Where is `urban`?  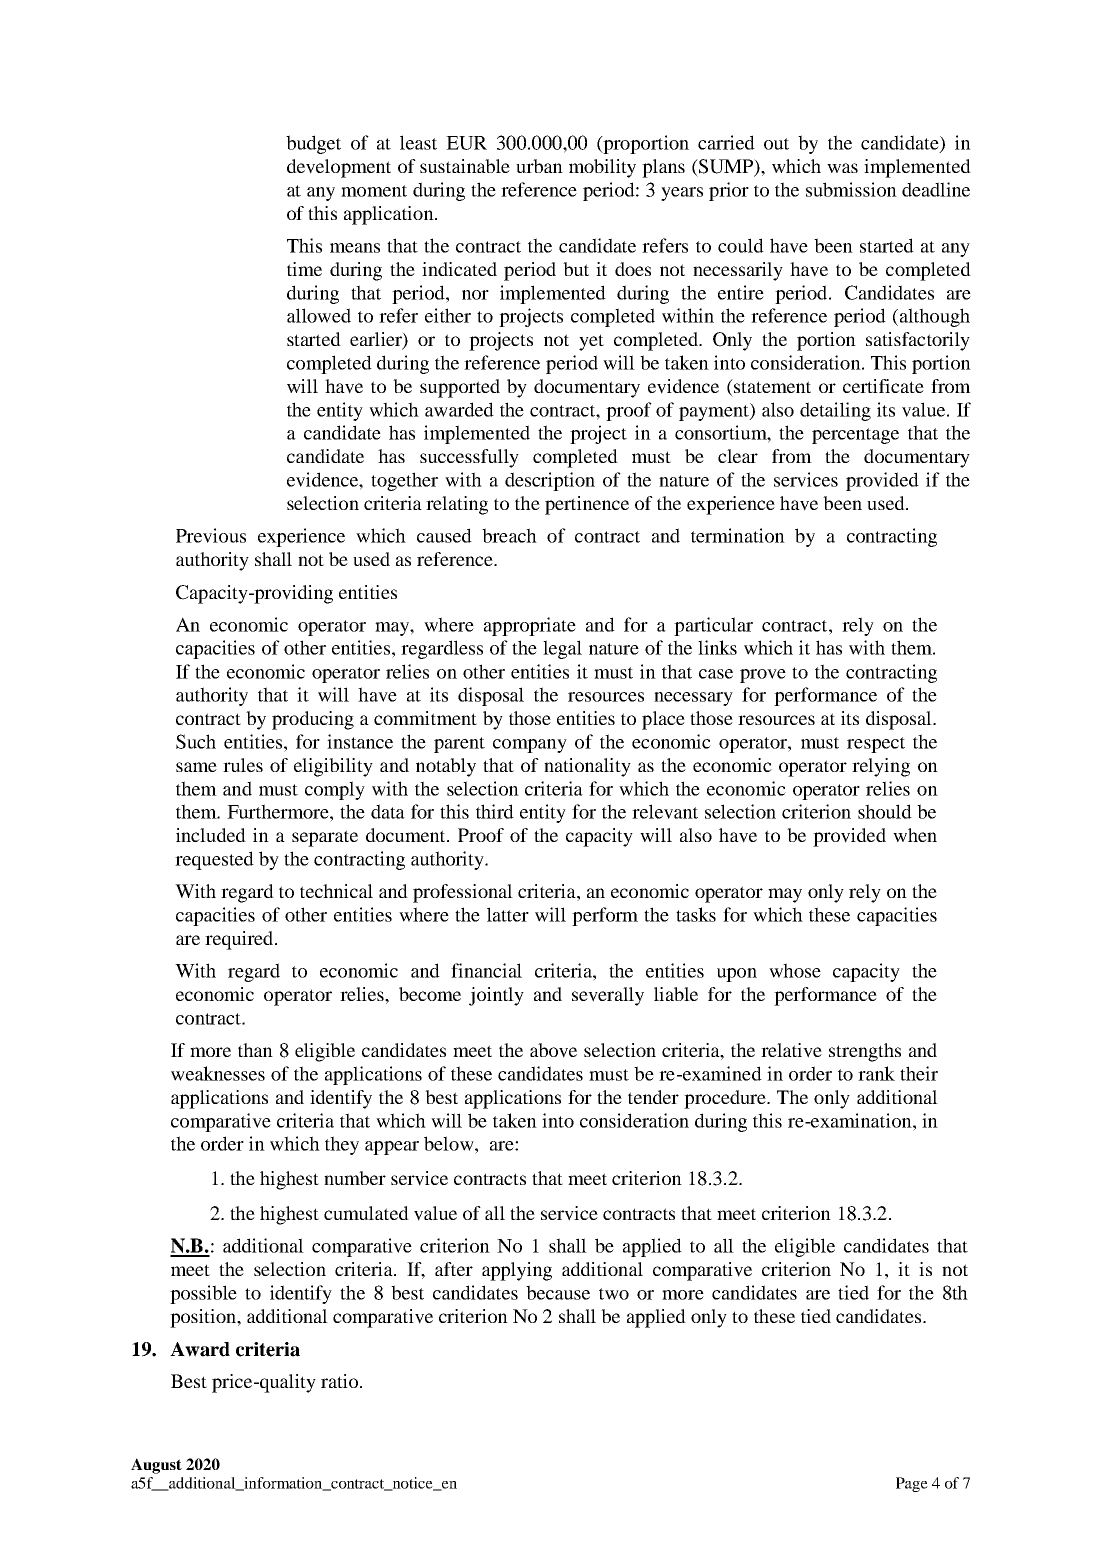
urban is located at coordinates (539, 166).
